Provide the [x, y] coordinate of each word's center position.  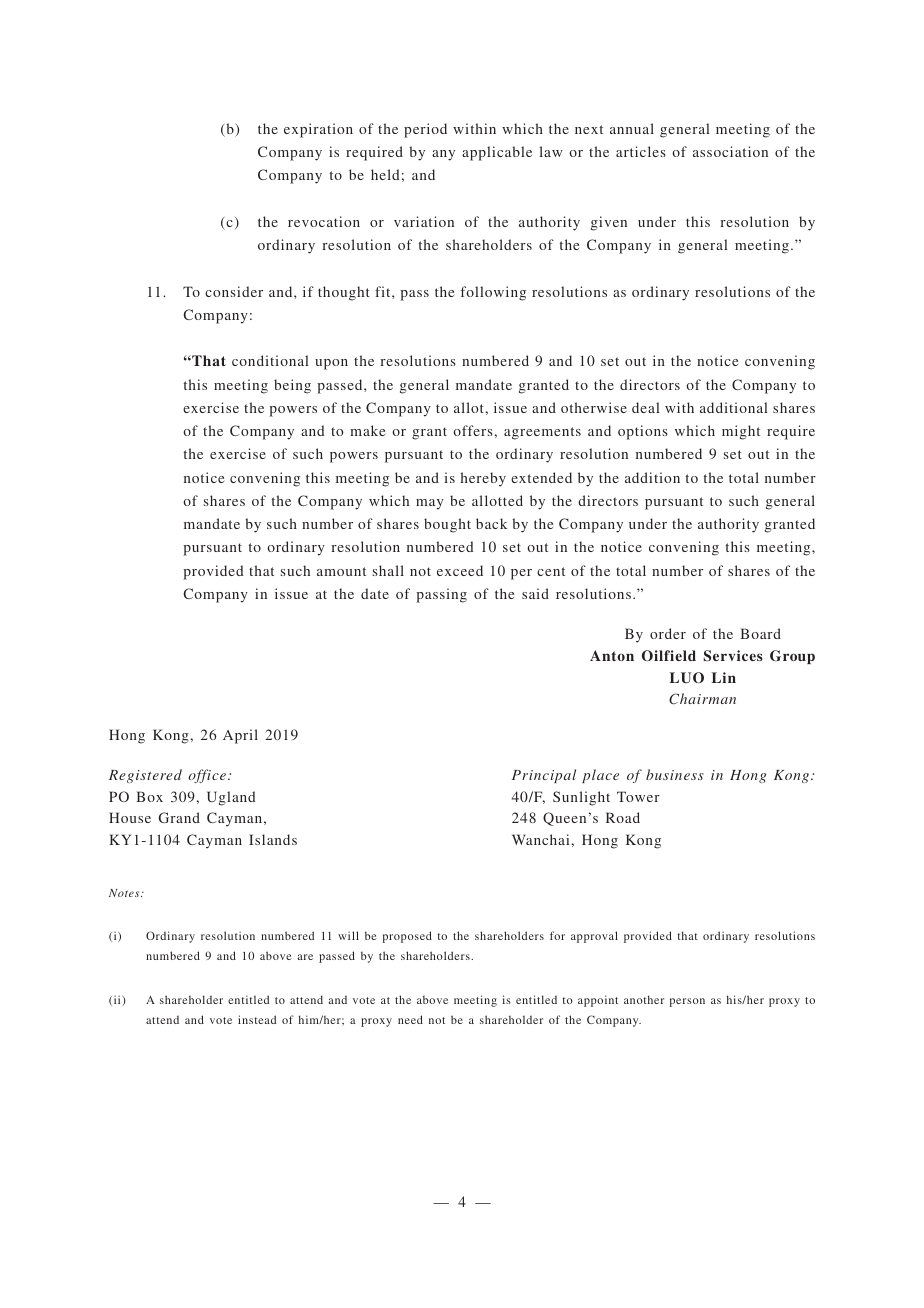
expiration [318, 130]
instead [257, 1019]
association [730, 151]
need [410, 1019]
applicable [497, 153]
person [687, 1002]
